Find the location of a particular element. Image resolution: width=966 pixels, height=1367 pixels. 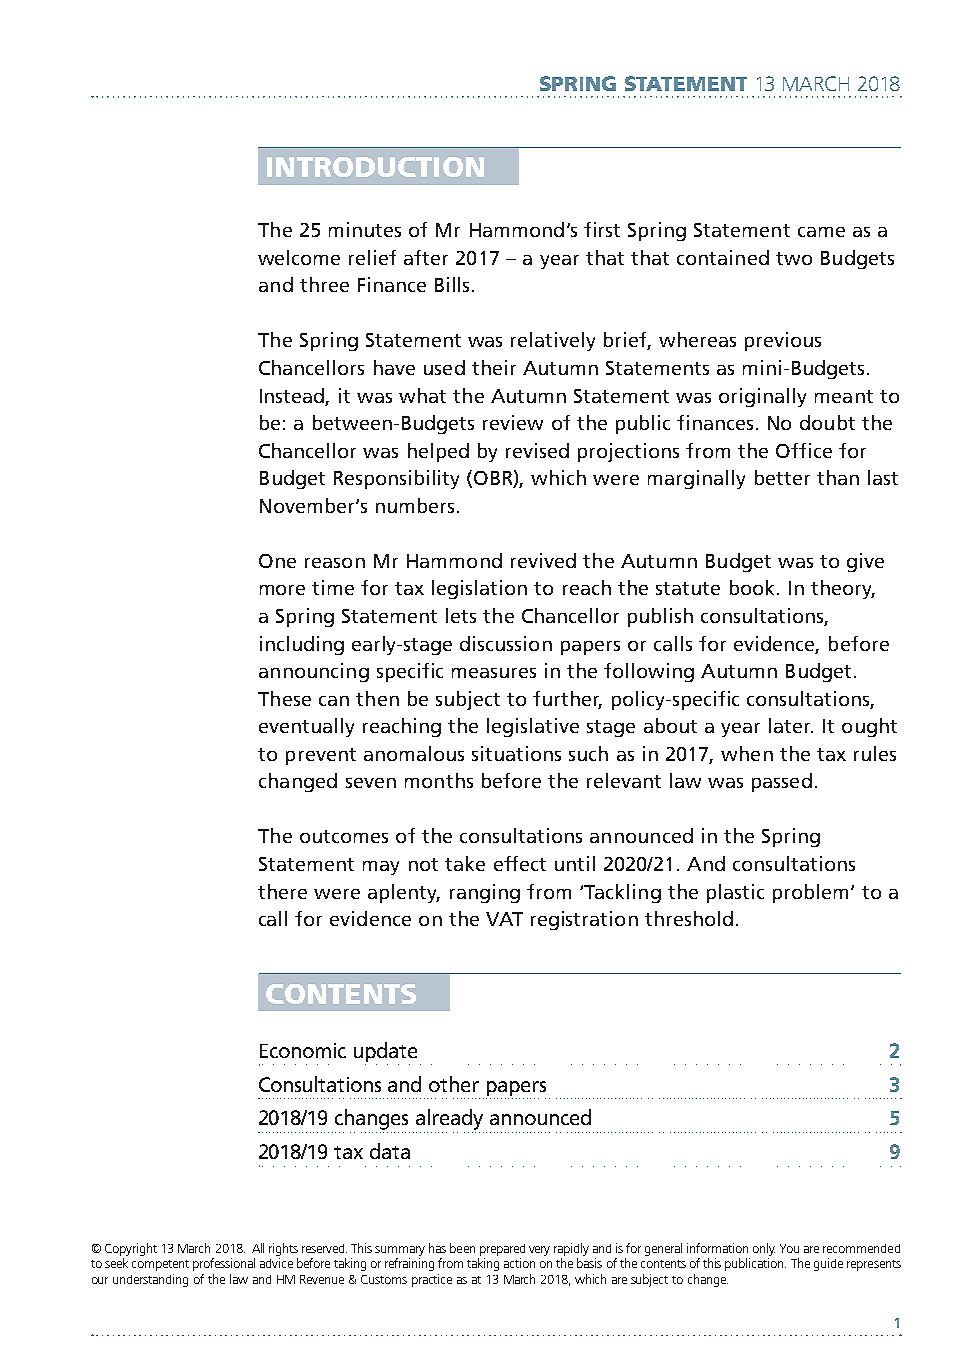

Economic is located at coordinates (303, 1050).
